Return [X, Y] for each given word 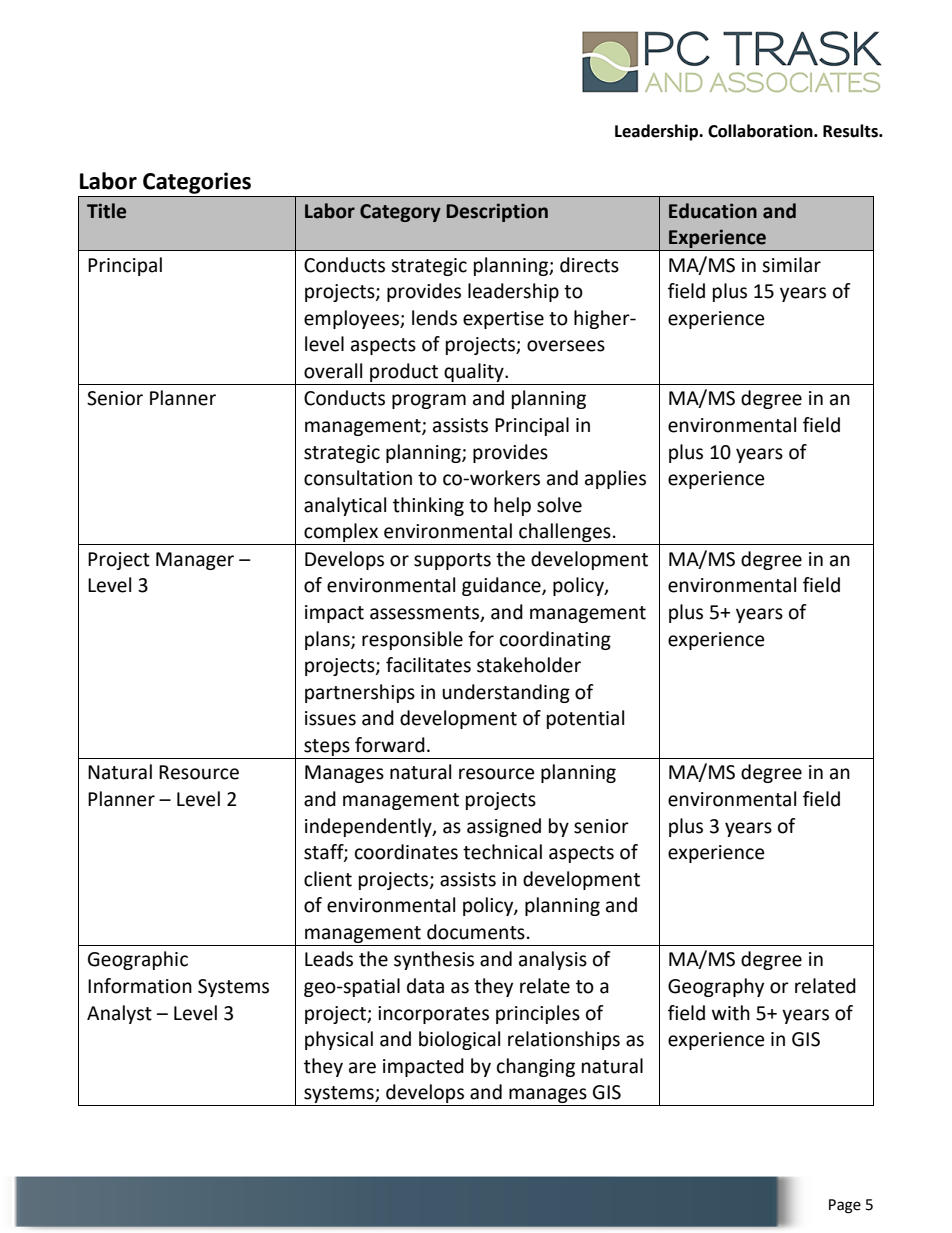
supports [452, 561]
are [362, 1068]
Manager [195, 561]
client [328, 879]
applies [615, 479]
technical [502, 852]
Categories [197, 183]
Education [713, 211]
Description [497, 212]
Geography [716, 987]
